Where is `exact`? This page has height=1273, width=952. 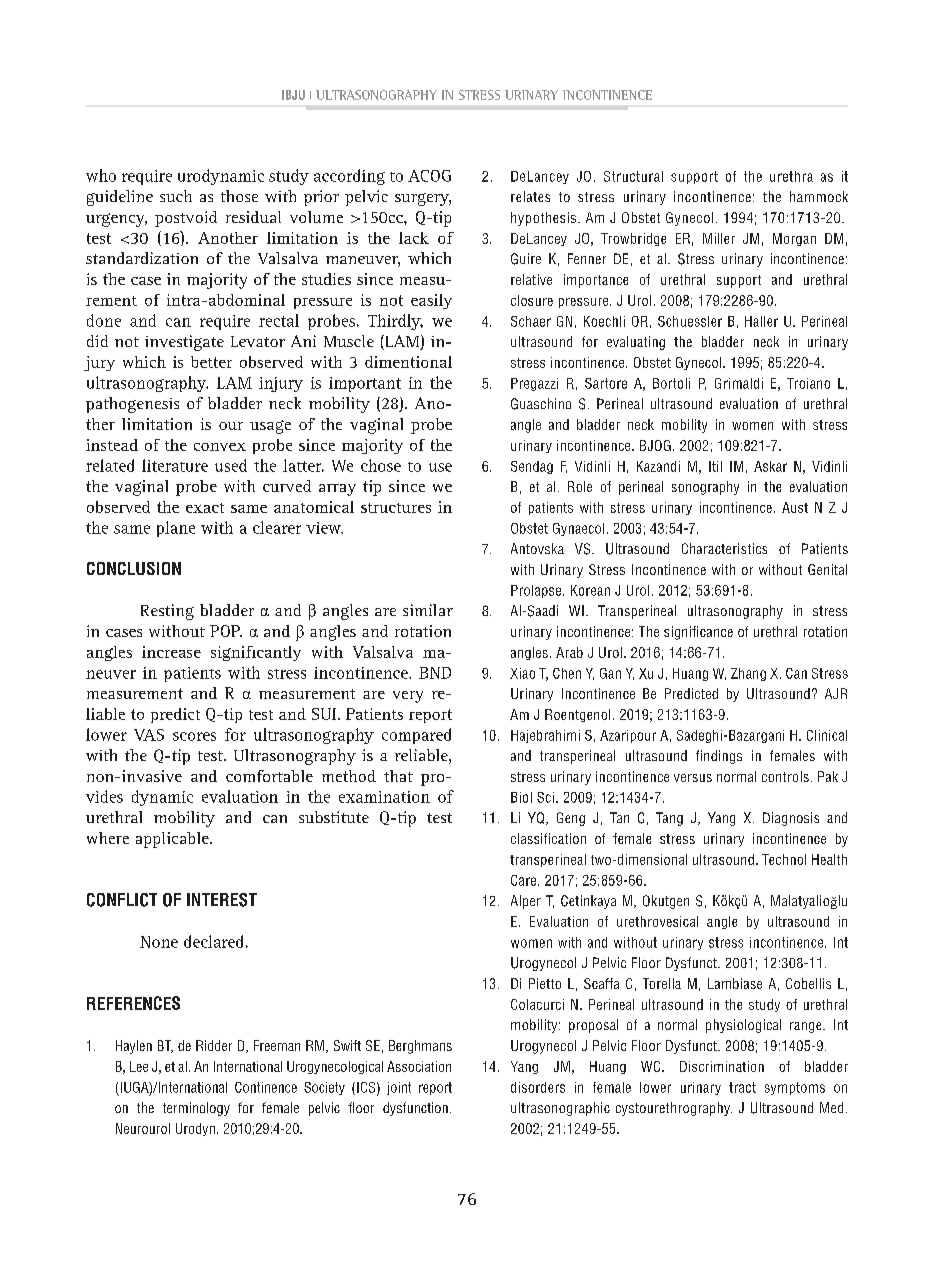
exact is located at coordinates (205, 508).
